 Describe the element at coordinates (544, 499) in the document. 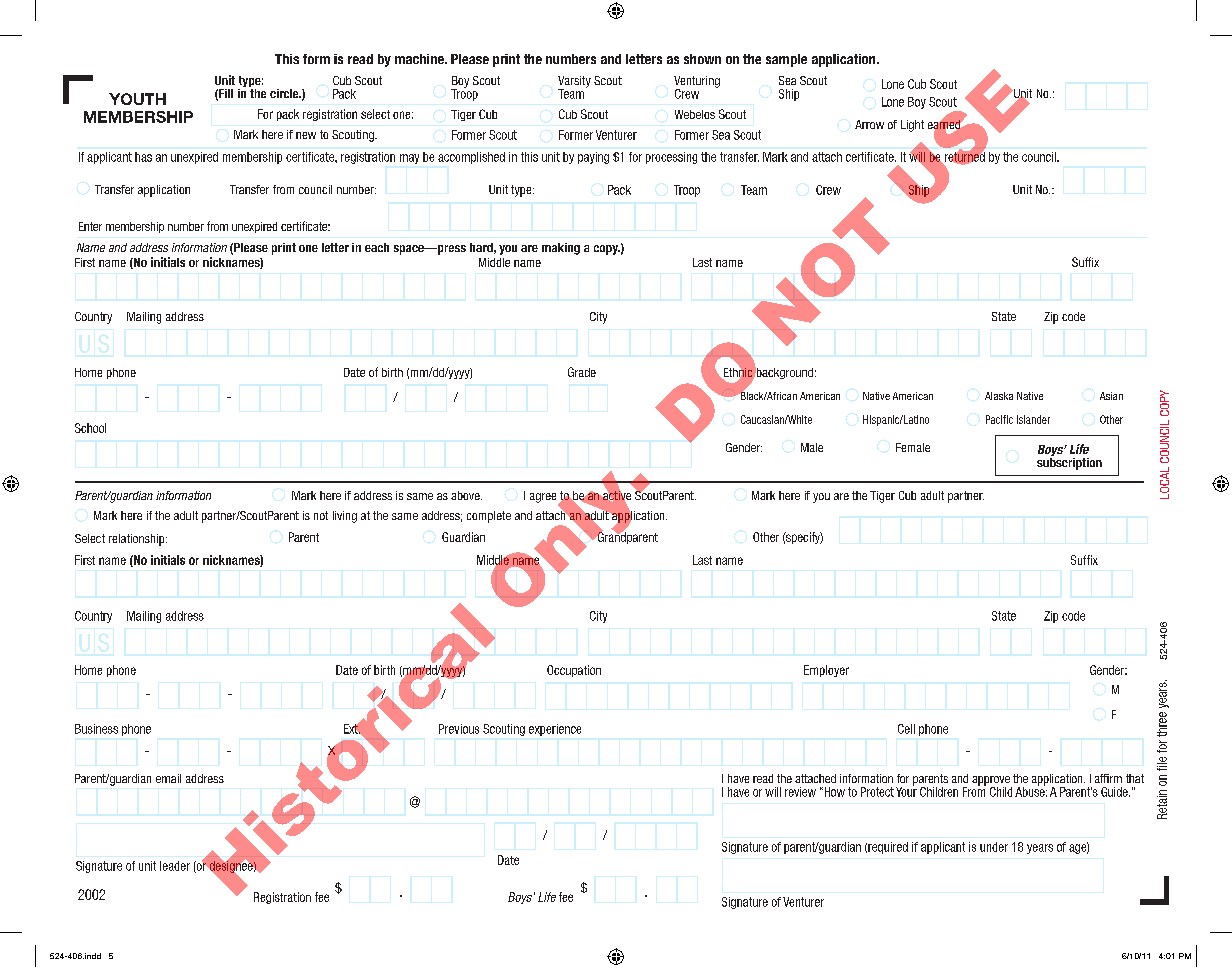

I see `agree` at that location.
